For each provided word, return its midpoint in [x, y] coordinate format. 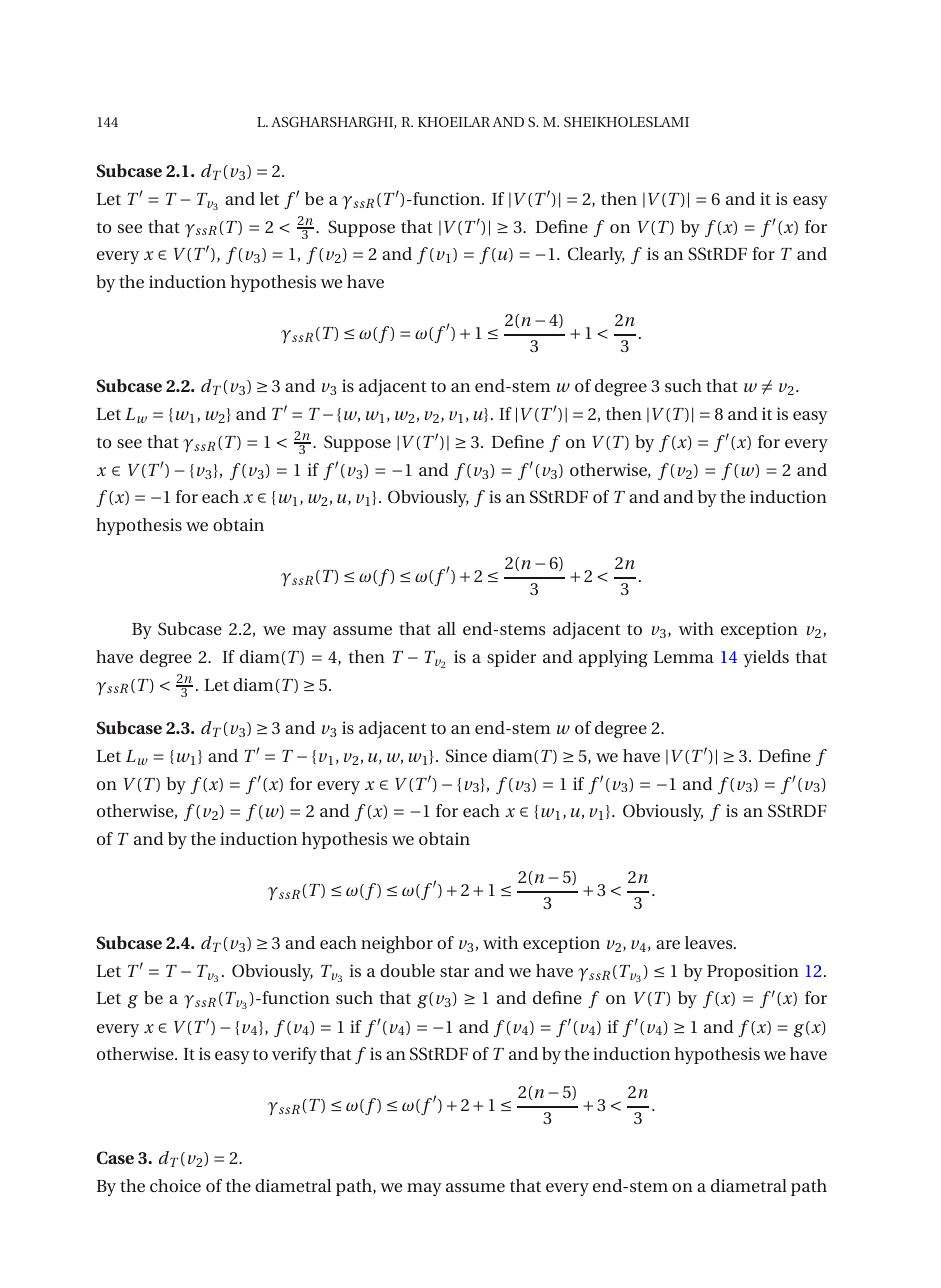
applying [613, 658]
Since [466, 756]
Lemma [684, 657]
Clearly [596, 255]
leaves [710, 942]
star [454, 971]
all [447, 628]
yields [766, 658]
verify [294, 1055]
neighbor [397, 944]
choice [175, 1185]
